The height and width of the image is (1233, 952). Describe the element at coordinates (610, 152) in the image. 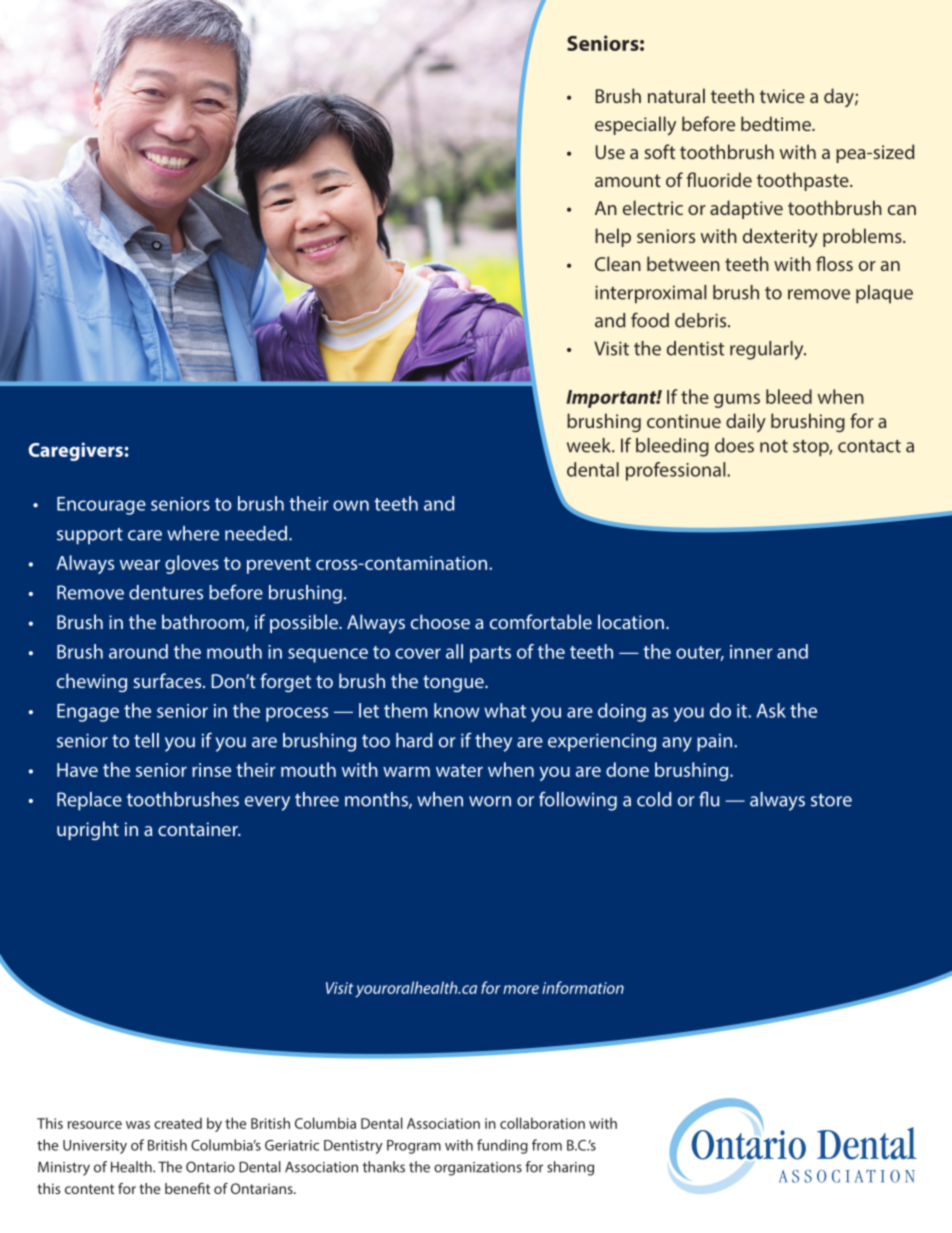

I see `Use` at that location.
